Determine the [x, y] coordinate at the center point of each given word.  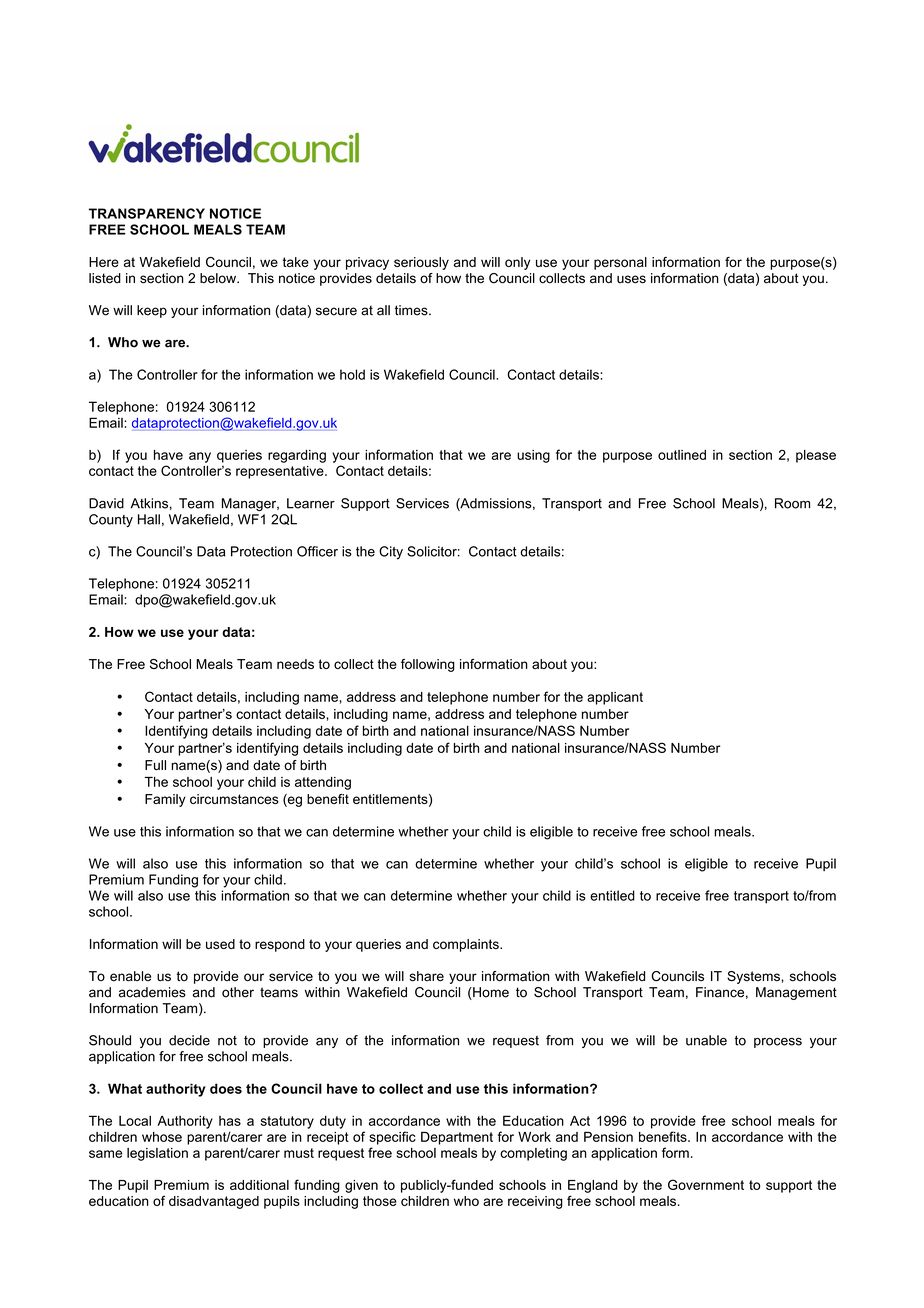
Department [457, 1138]
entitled [612, 895]
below [219, 278]
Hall [149, 519]
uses [631, 279]
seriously [421, 263]
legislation [157, 1154]
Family [165, 800]
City [391, 553]
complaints [467, 945]
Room [792, 503]
